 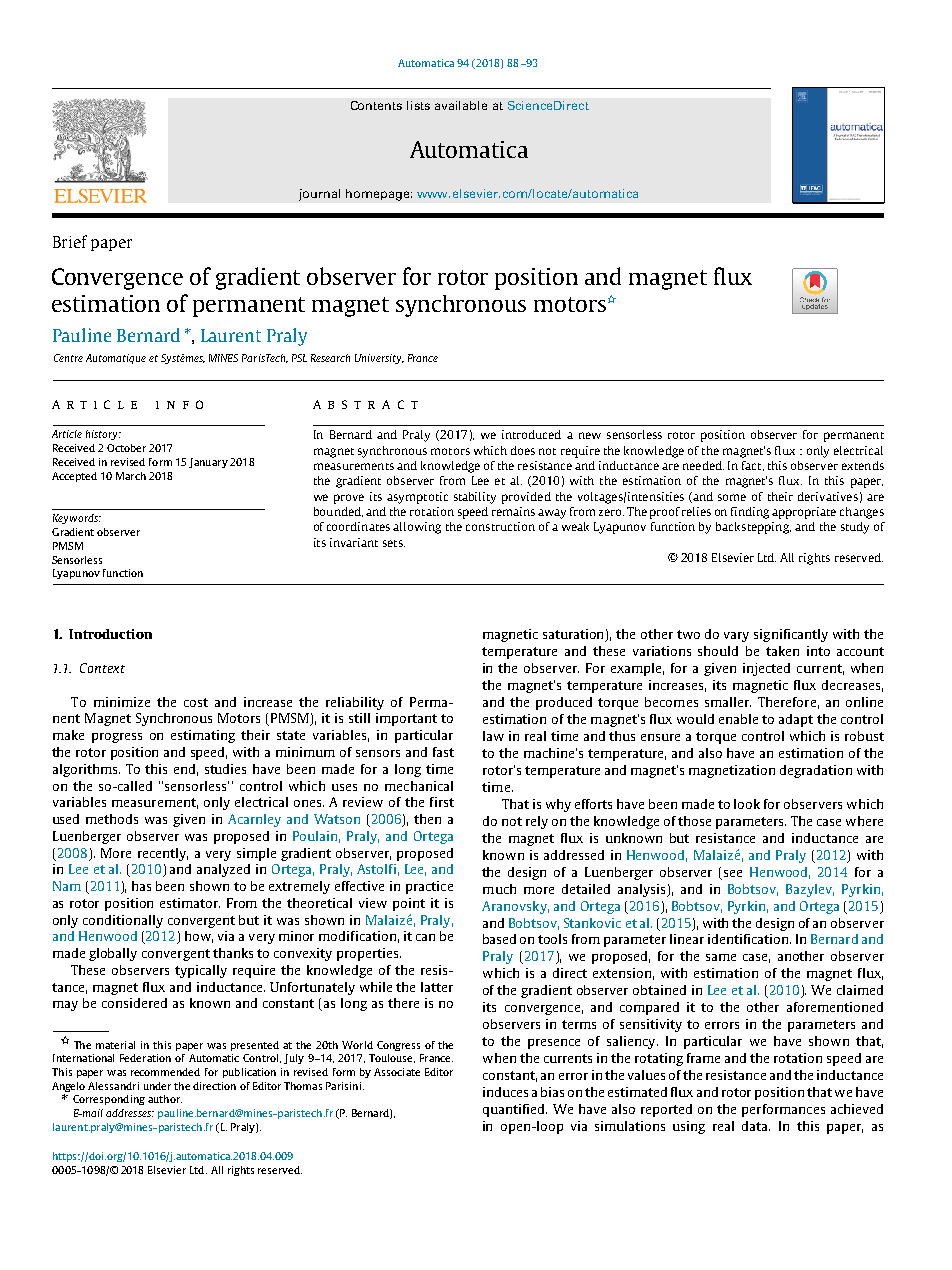 I want to click on Introduction, so click(x=110, y=634).
